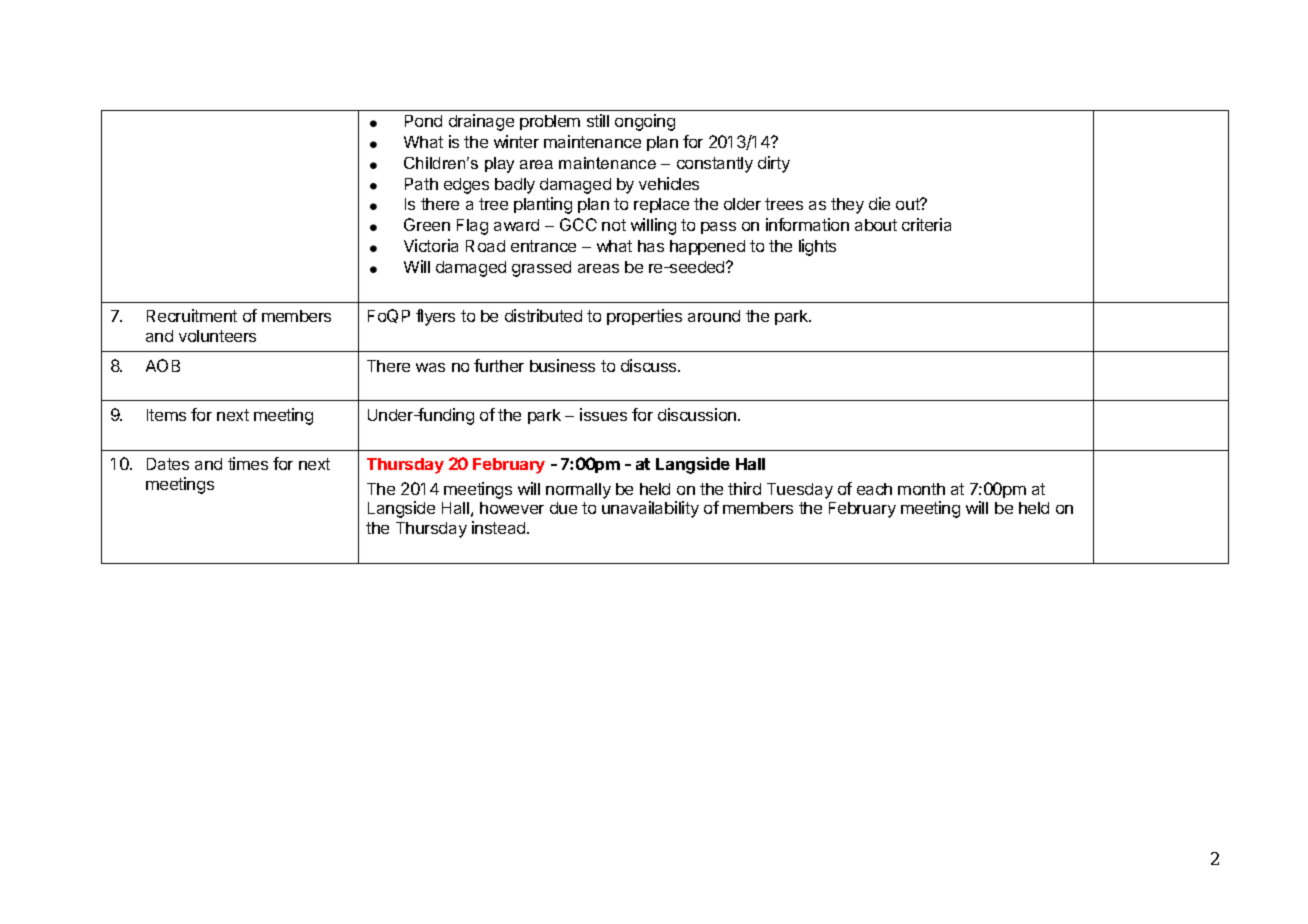  What do you see at coordinates (543, 315) in the screenshot?
I see `distributed` at bounding box center [543, 315].
